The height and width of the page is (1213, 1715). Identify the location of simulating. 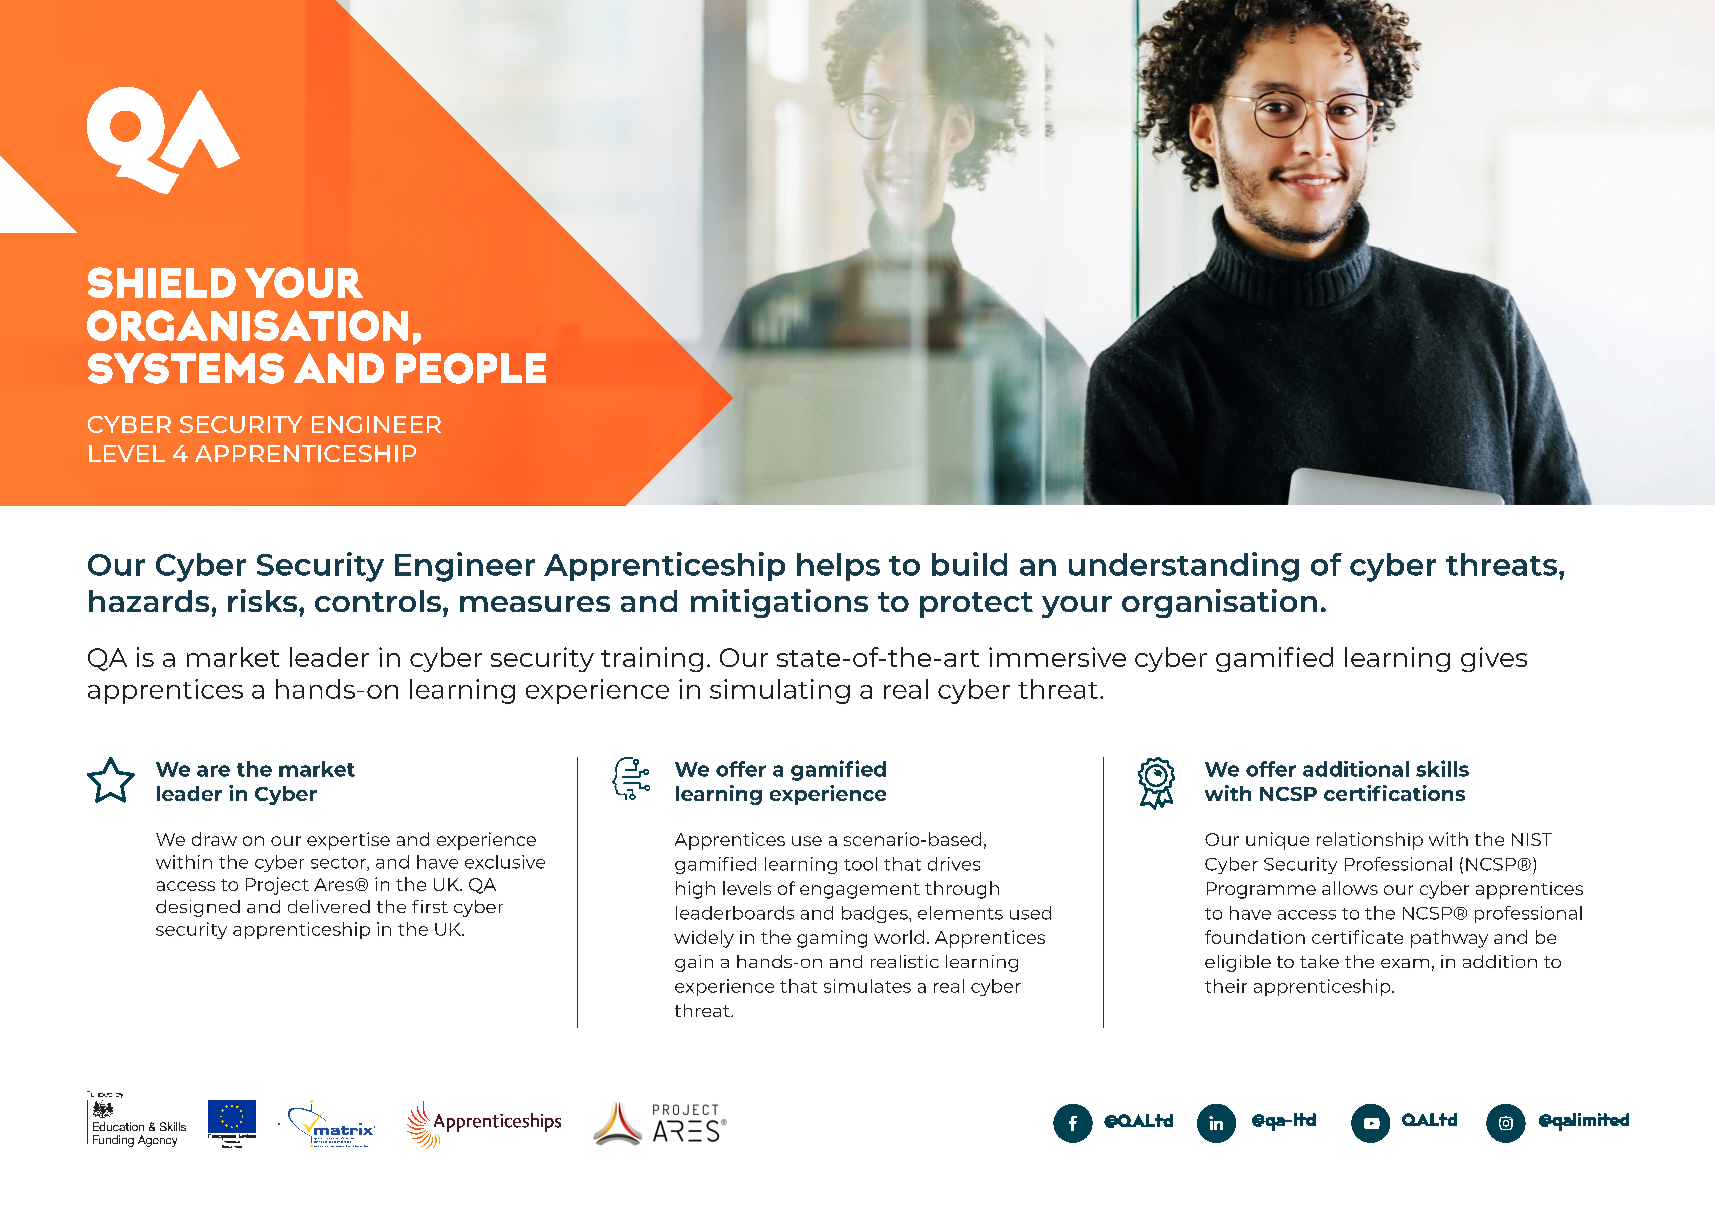
(780, 691).
